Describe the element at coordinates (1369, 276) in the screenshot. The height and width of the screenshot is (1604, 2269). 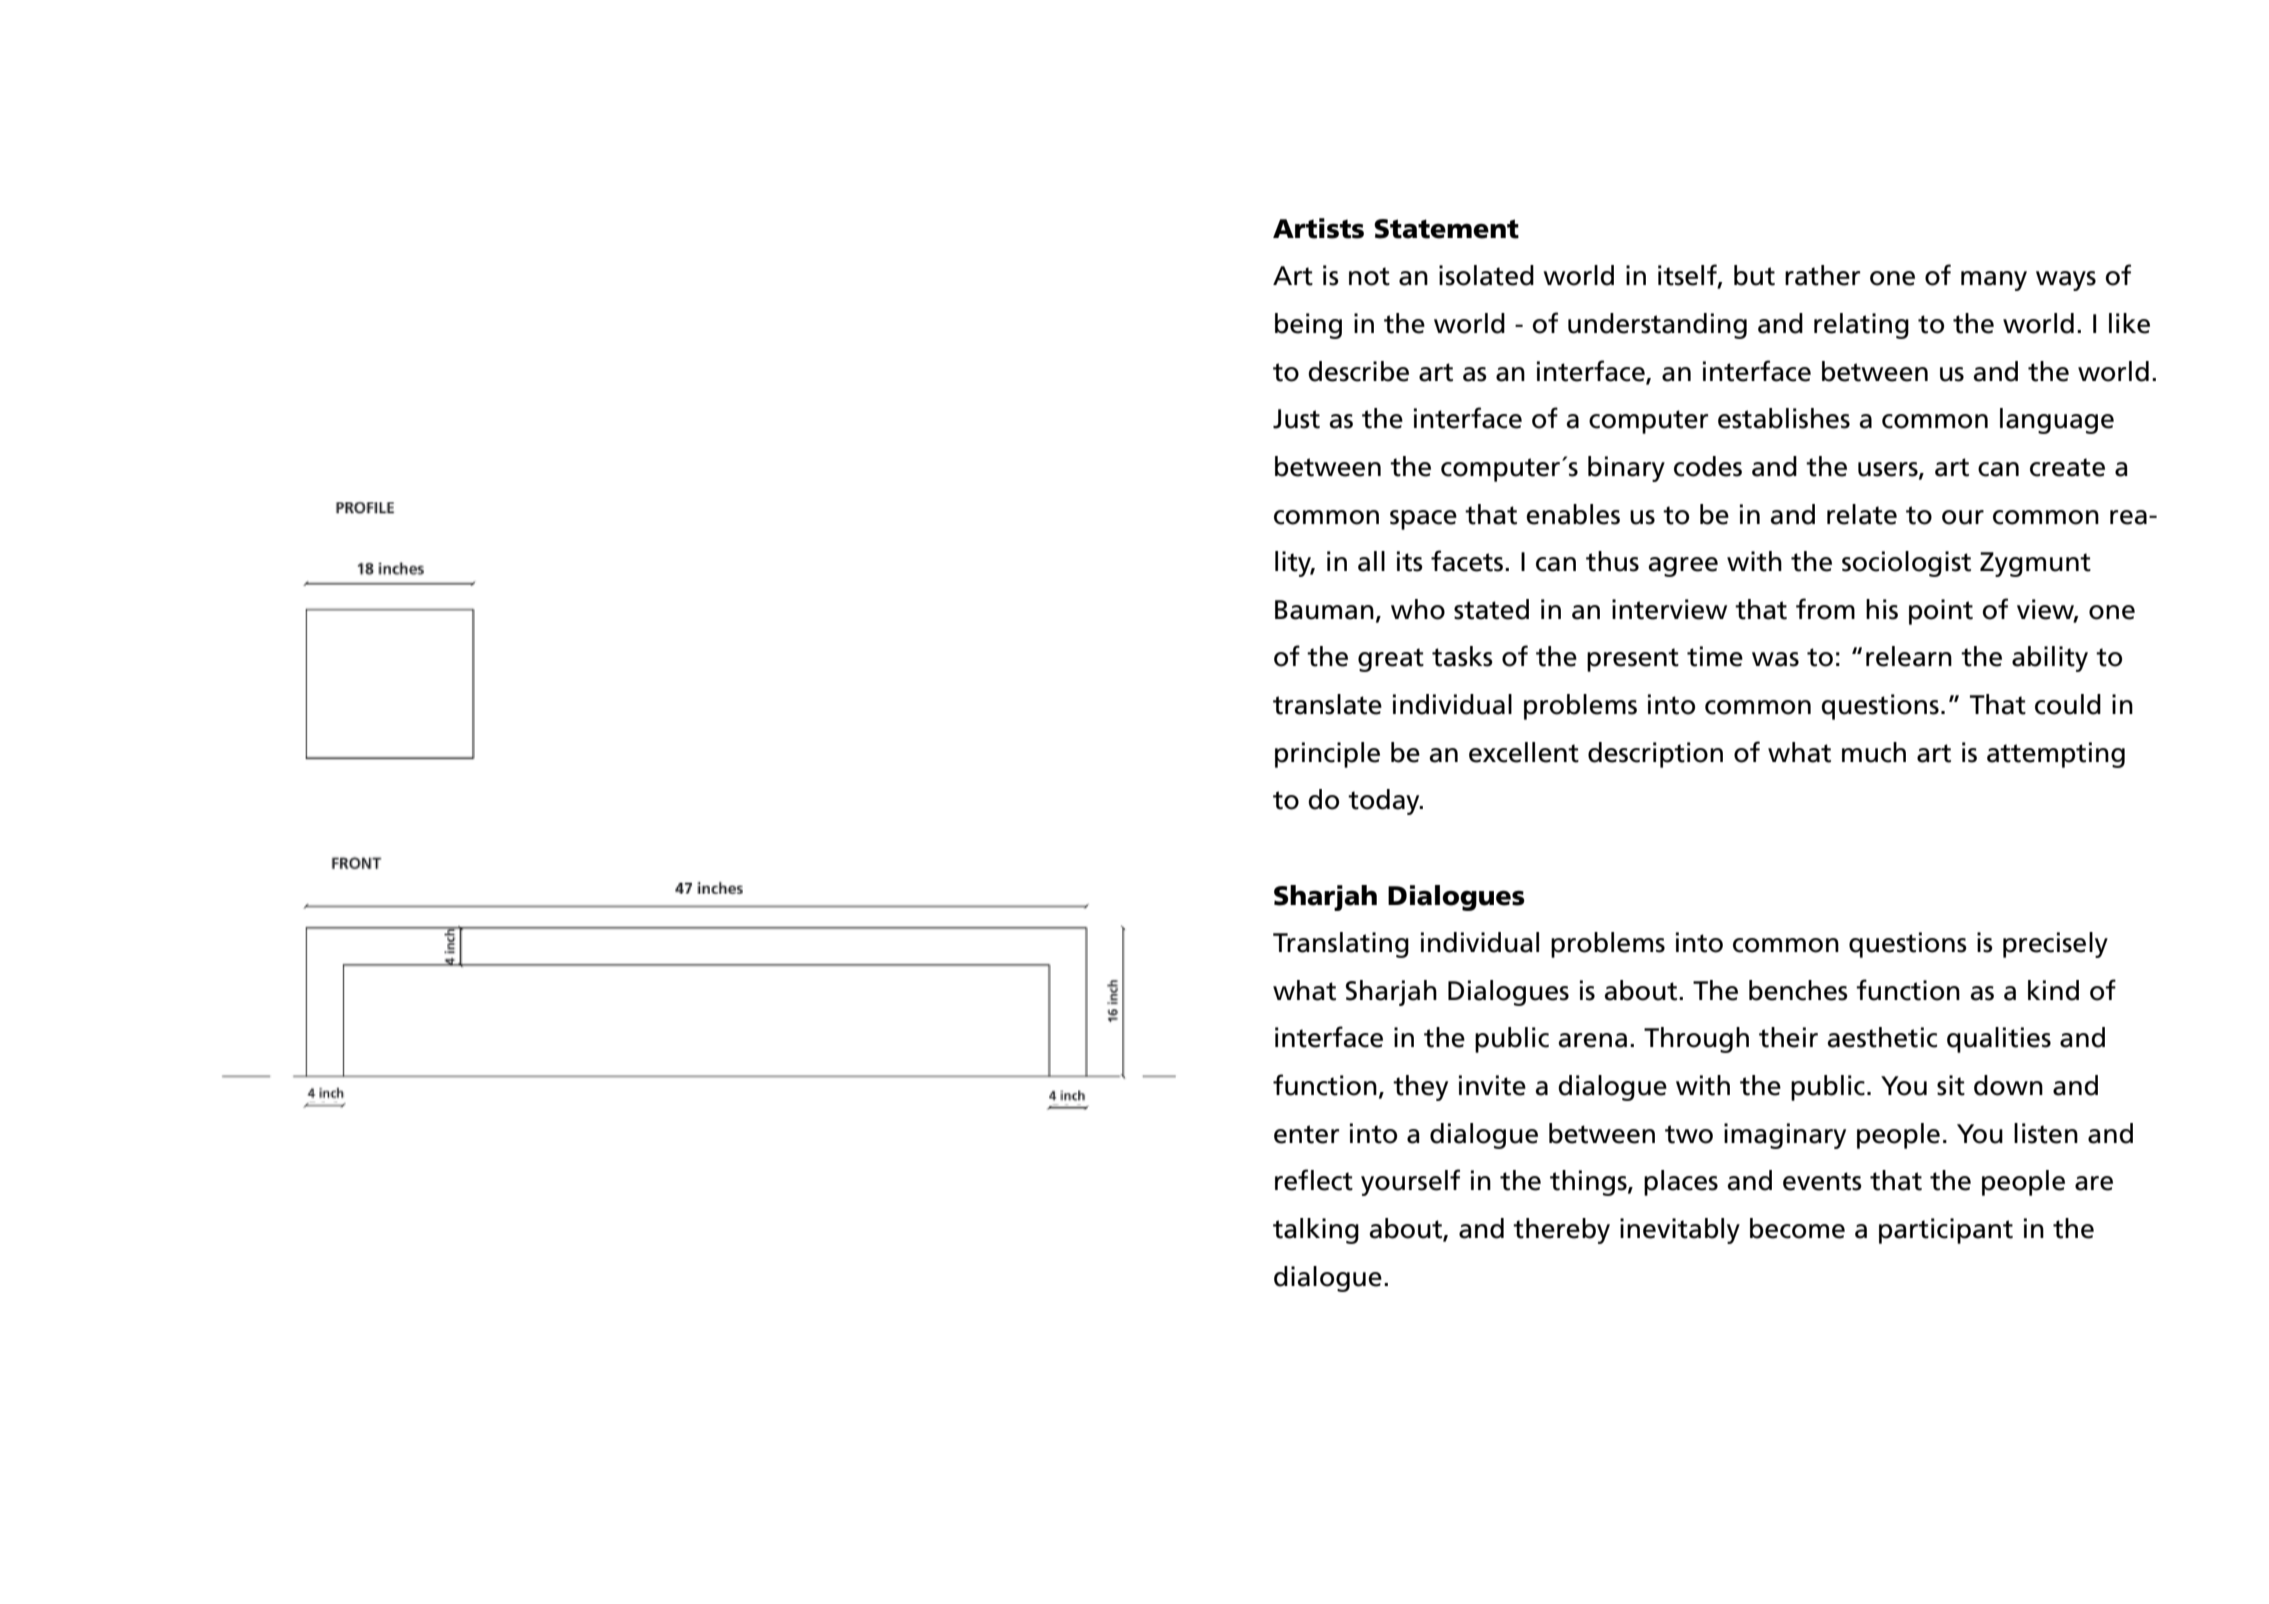
I see `not` at that location.
